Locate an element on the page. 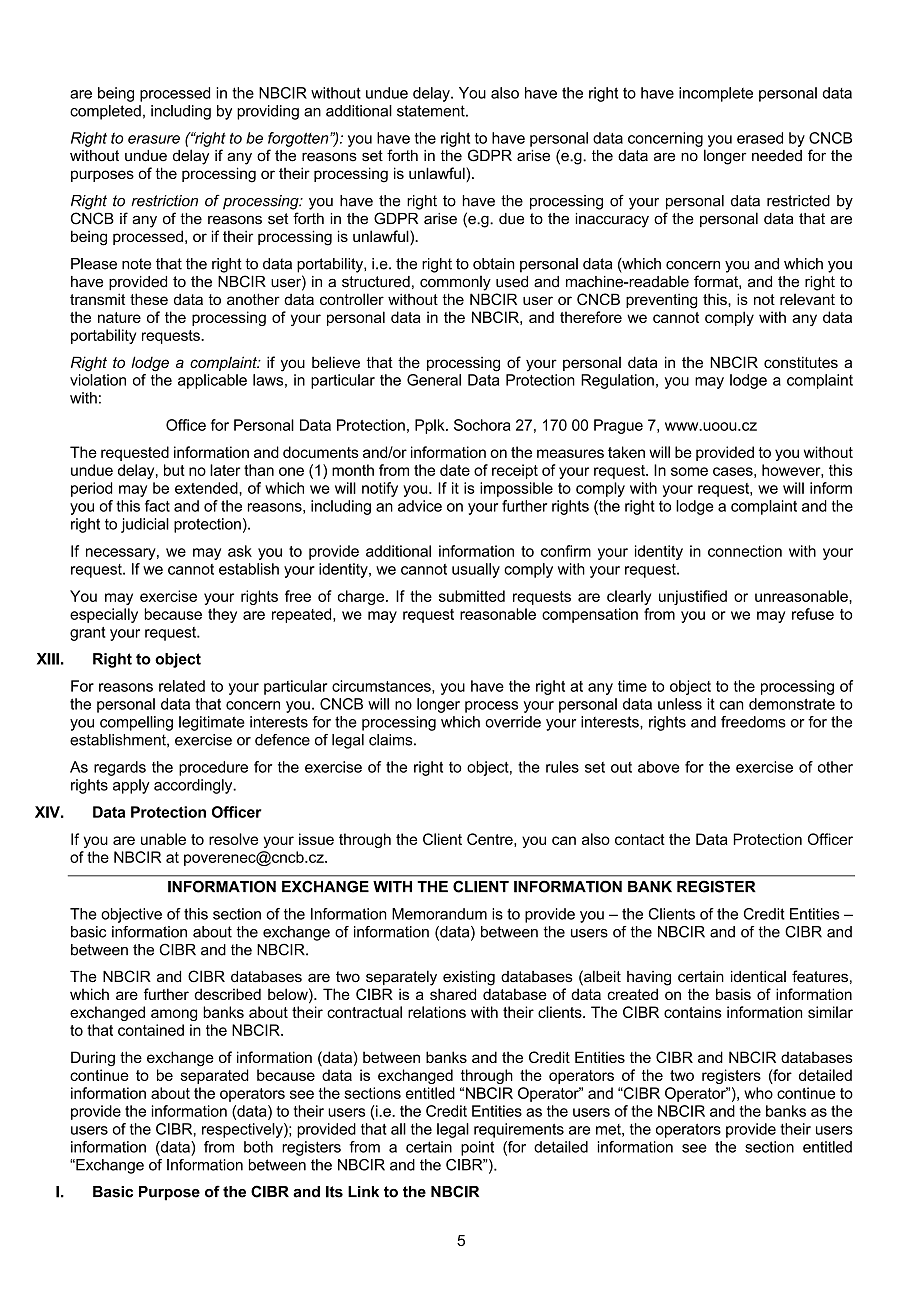  erasure is located at coordinates (154, 139).
